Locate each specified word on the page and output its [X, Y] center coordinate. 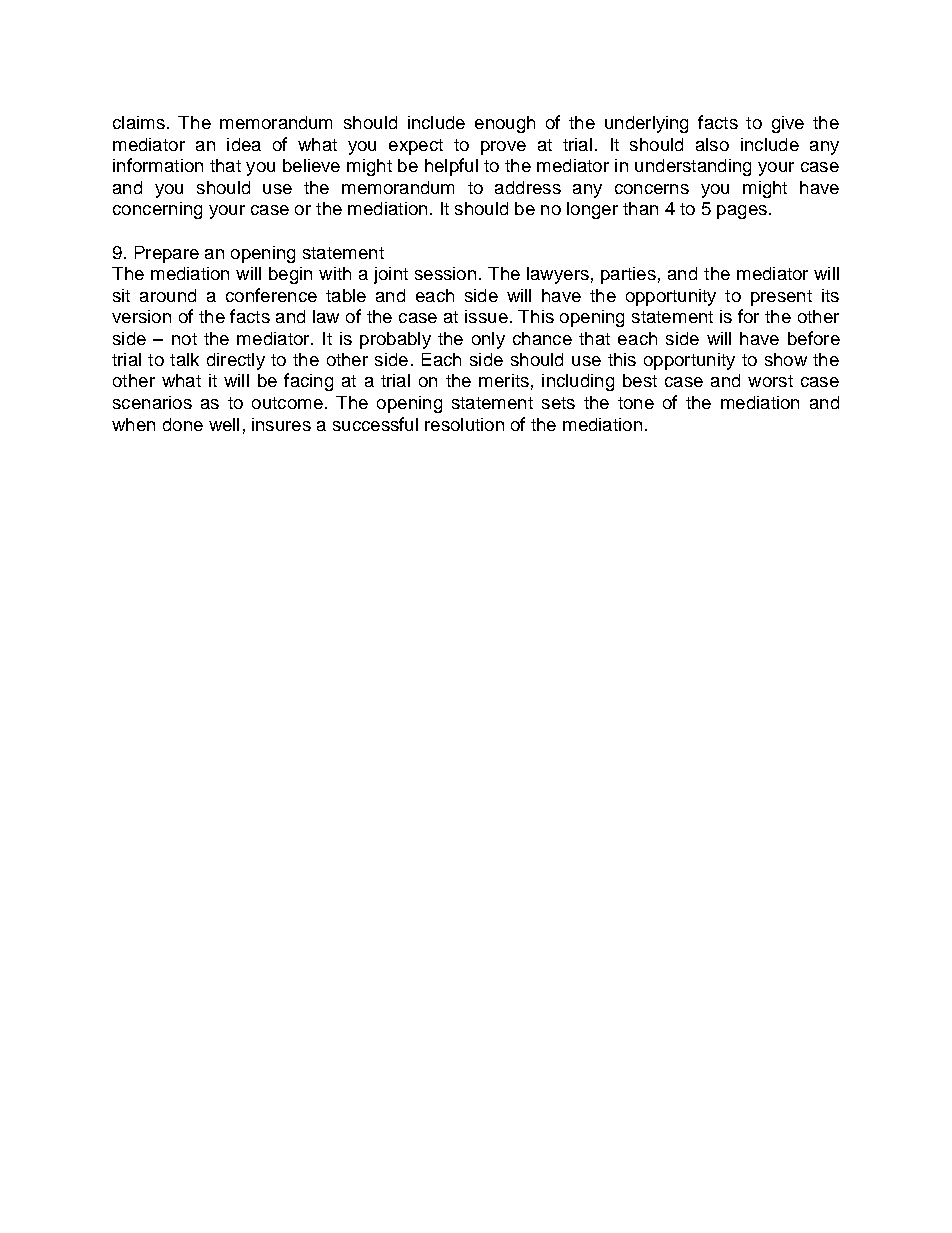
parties [628, 275]
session [445, 273]
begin [290, 275]
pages [742, 212]
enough [505, 124]
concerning [157, 210]
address [528, 187]
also [712, 144]
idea [244, 144]
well [224, 424]
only [488, 340]
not [184, 339]
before [814, 338]
